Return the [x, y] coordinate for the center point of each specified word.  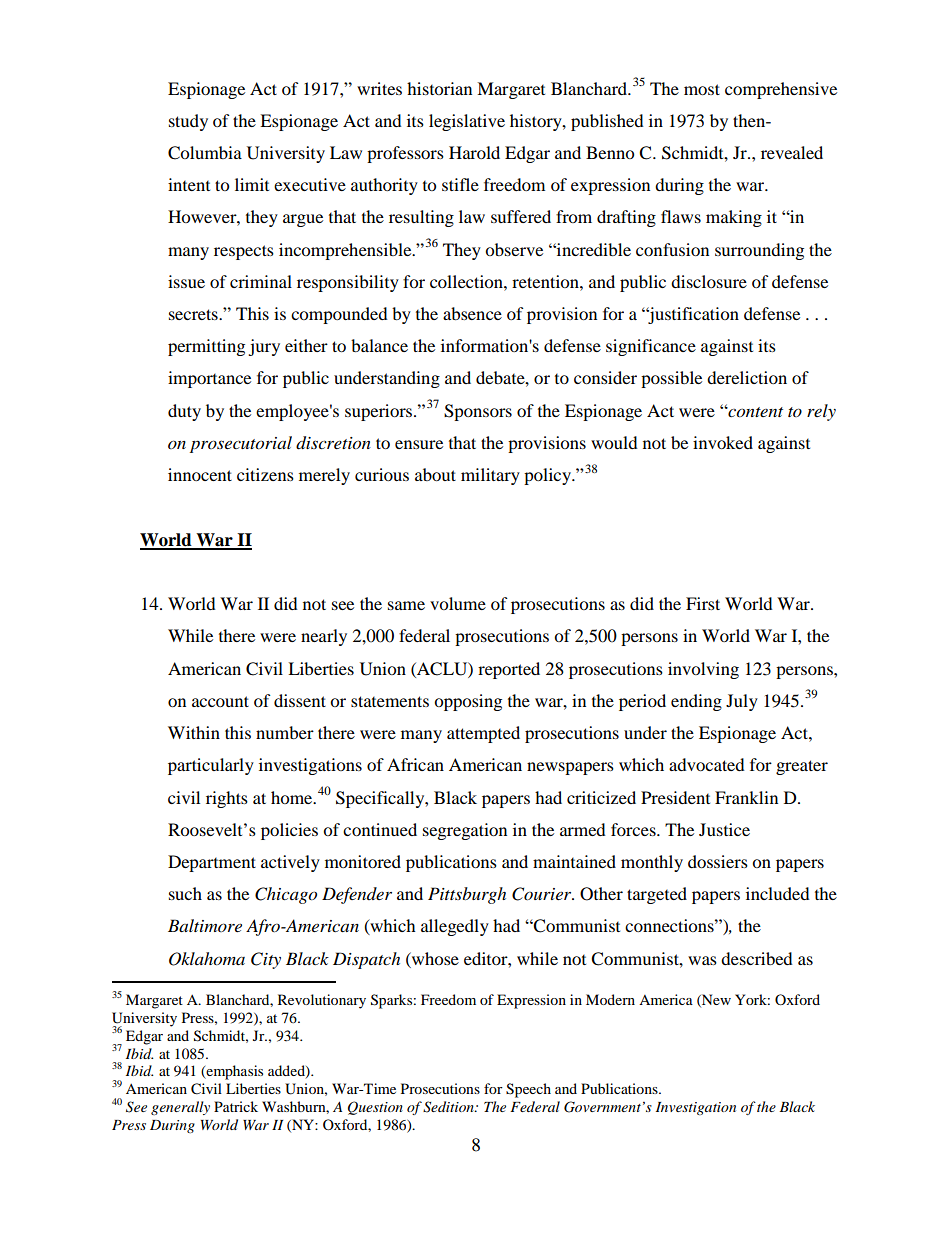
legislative [467, 122]
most [702, 89]
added [287, 1072]
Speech [528, 1090]
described [757, 958]
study [188, 122]
